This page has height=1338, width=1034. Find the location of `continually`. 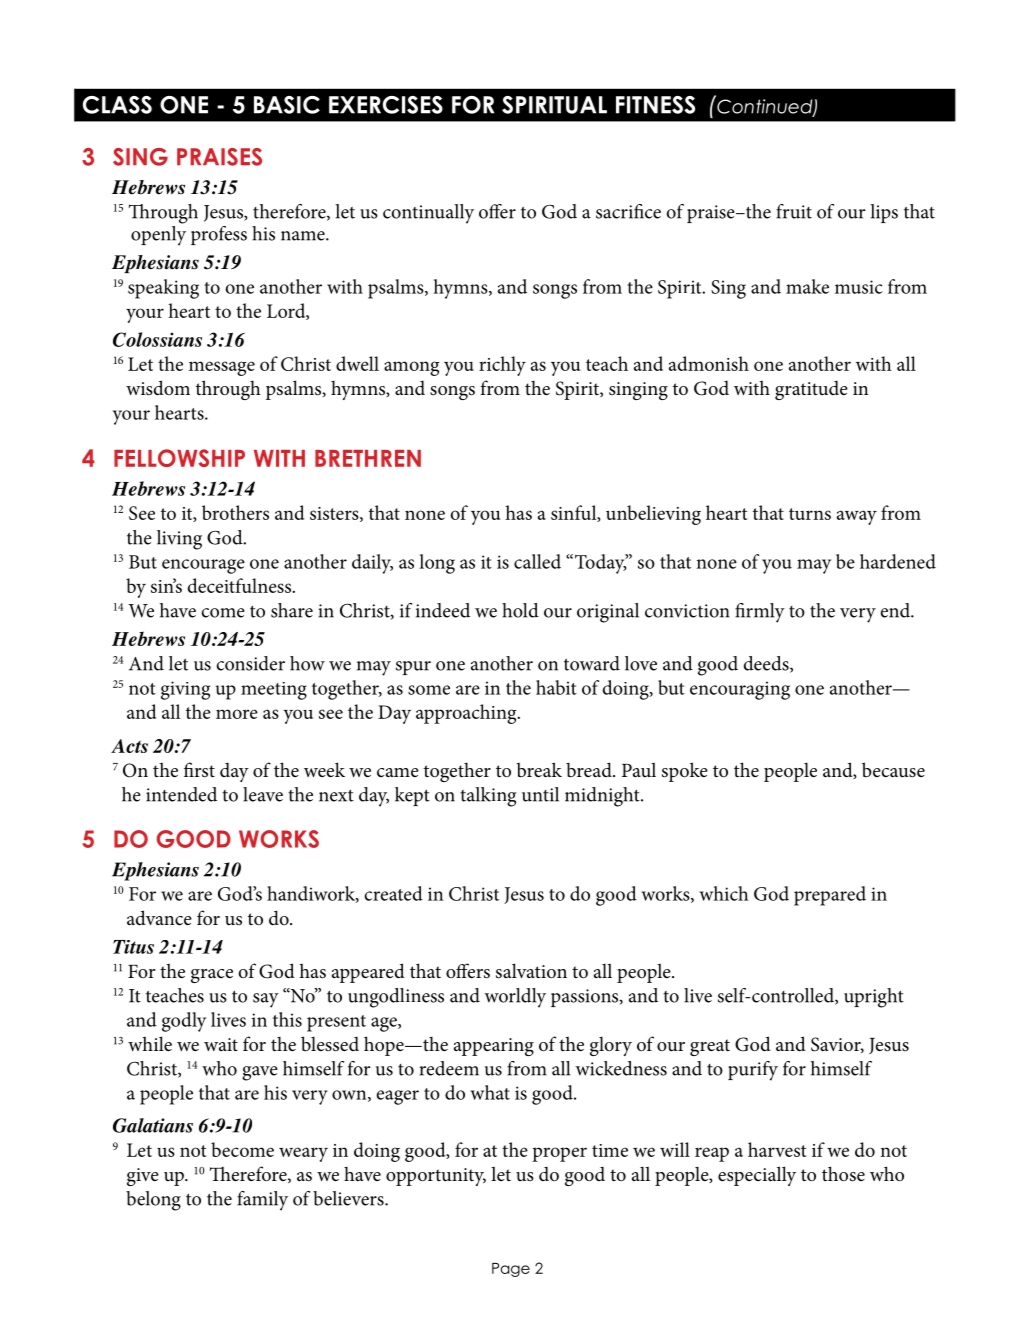

continually is located at coordinates (428, 214).
